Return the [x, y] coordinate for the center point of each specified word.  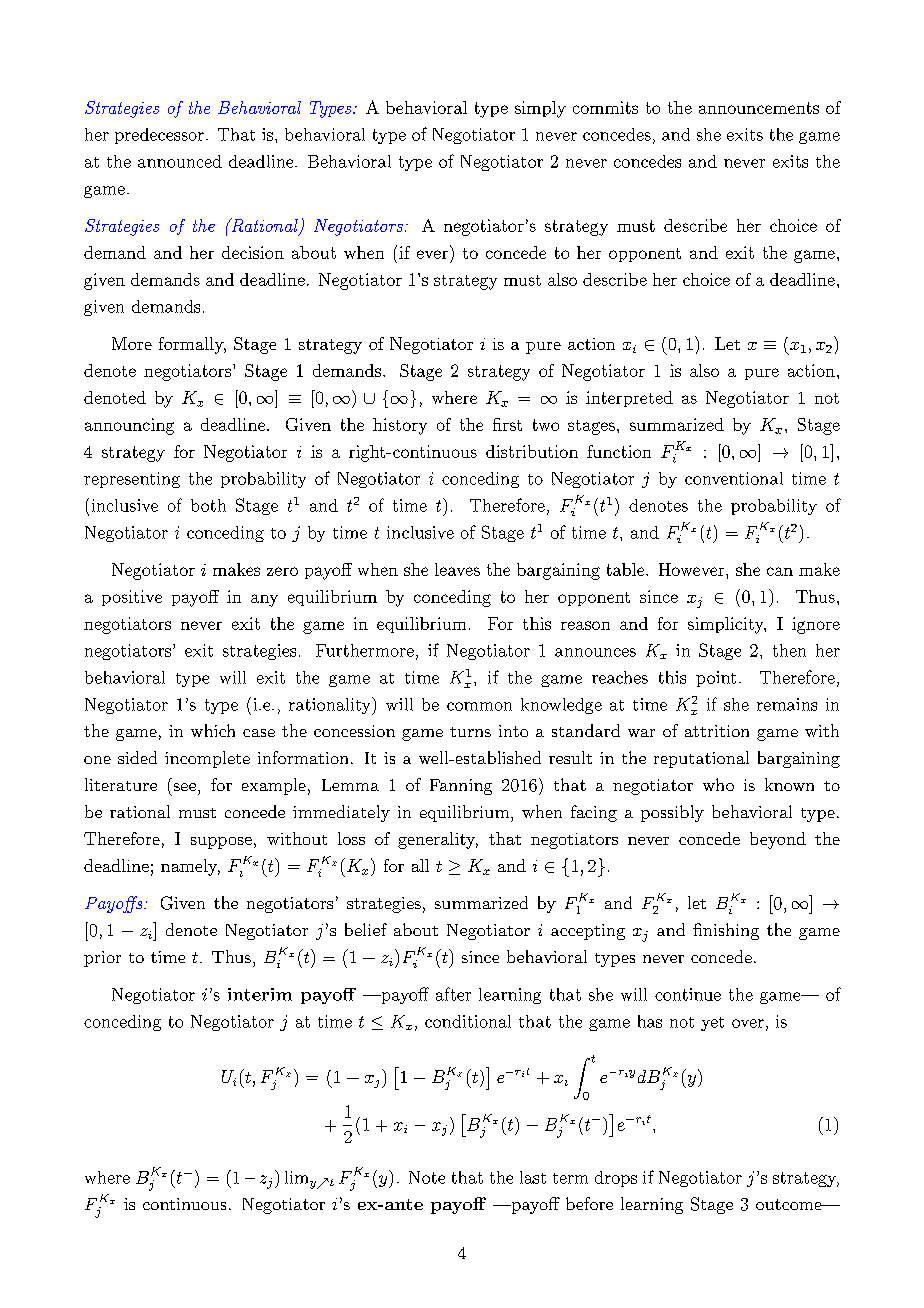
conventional [734, 478]
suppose [221, 843]
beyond [778, 840]
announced [180, 161]
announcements [759, 108]
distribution [532, 451]
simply [540, 109]
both [208, 505]
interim [260, 994]
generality [438, 840]
